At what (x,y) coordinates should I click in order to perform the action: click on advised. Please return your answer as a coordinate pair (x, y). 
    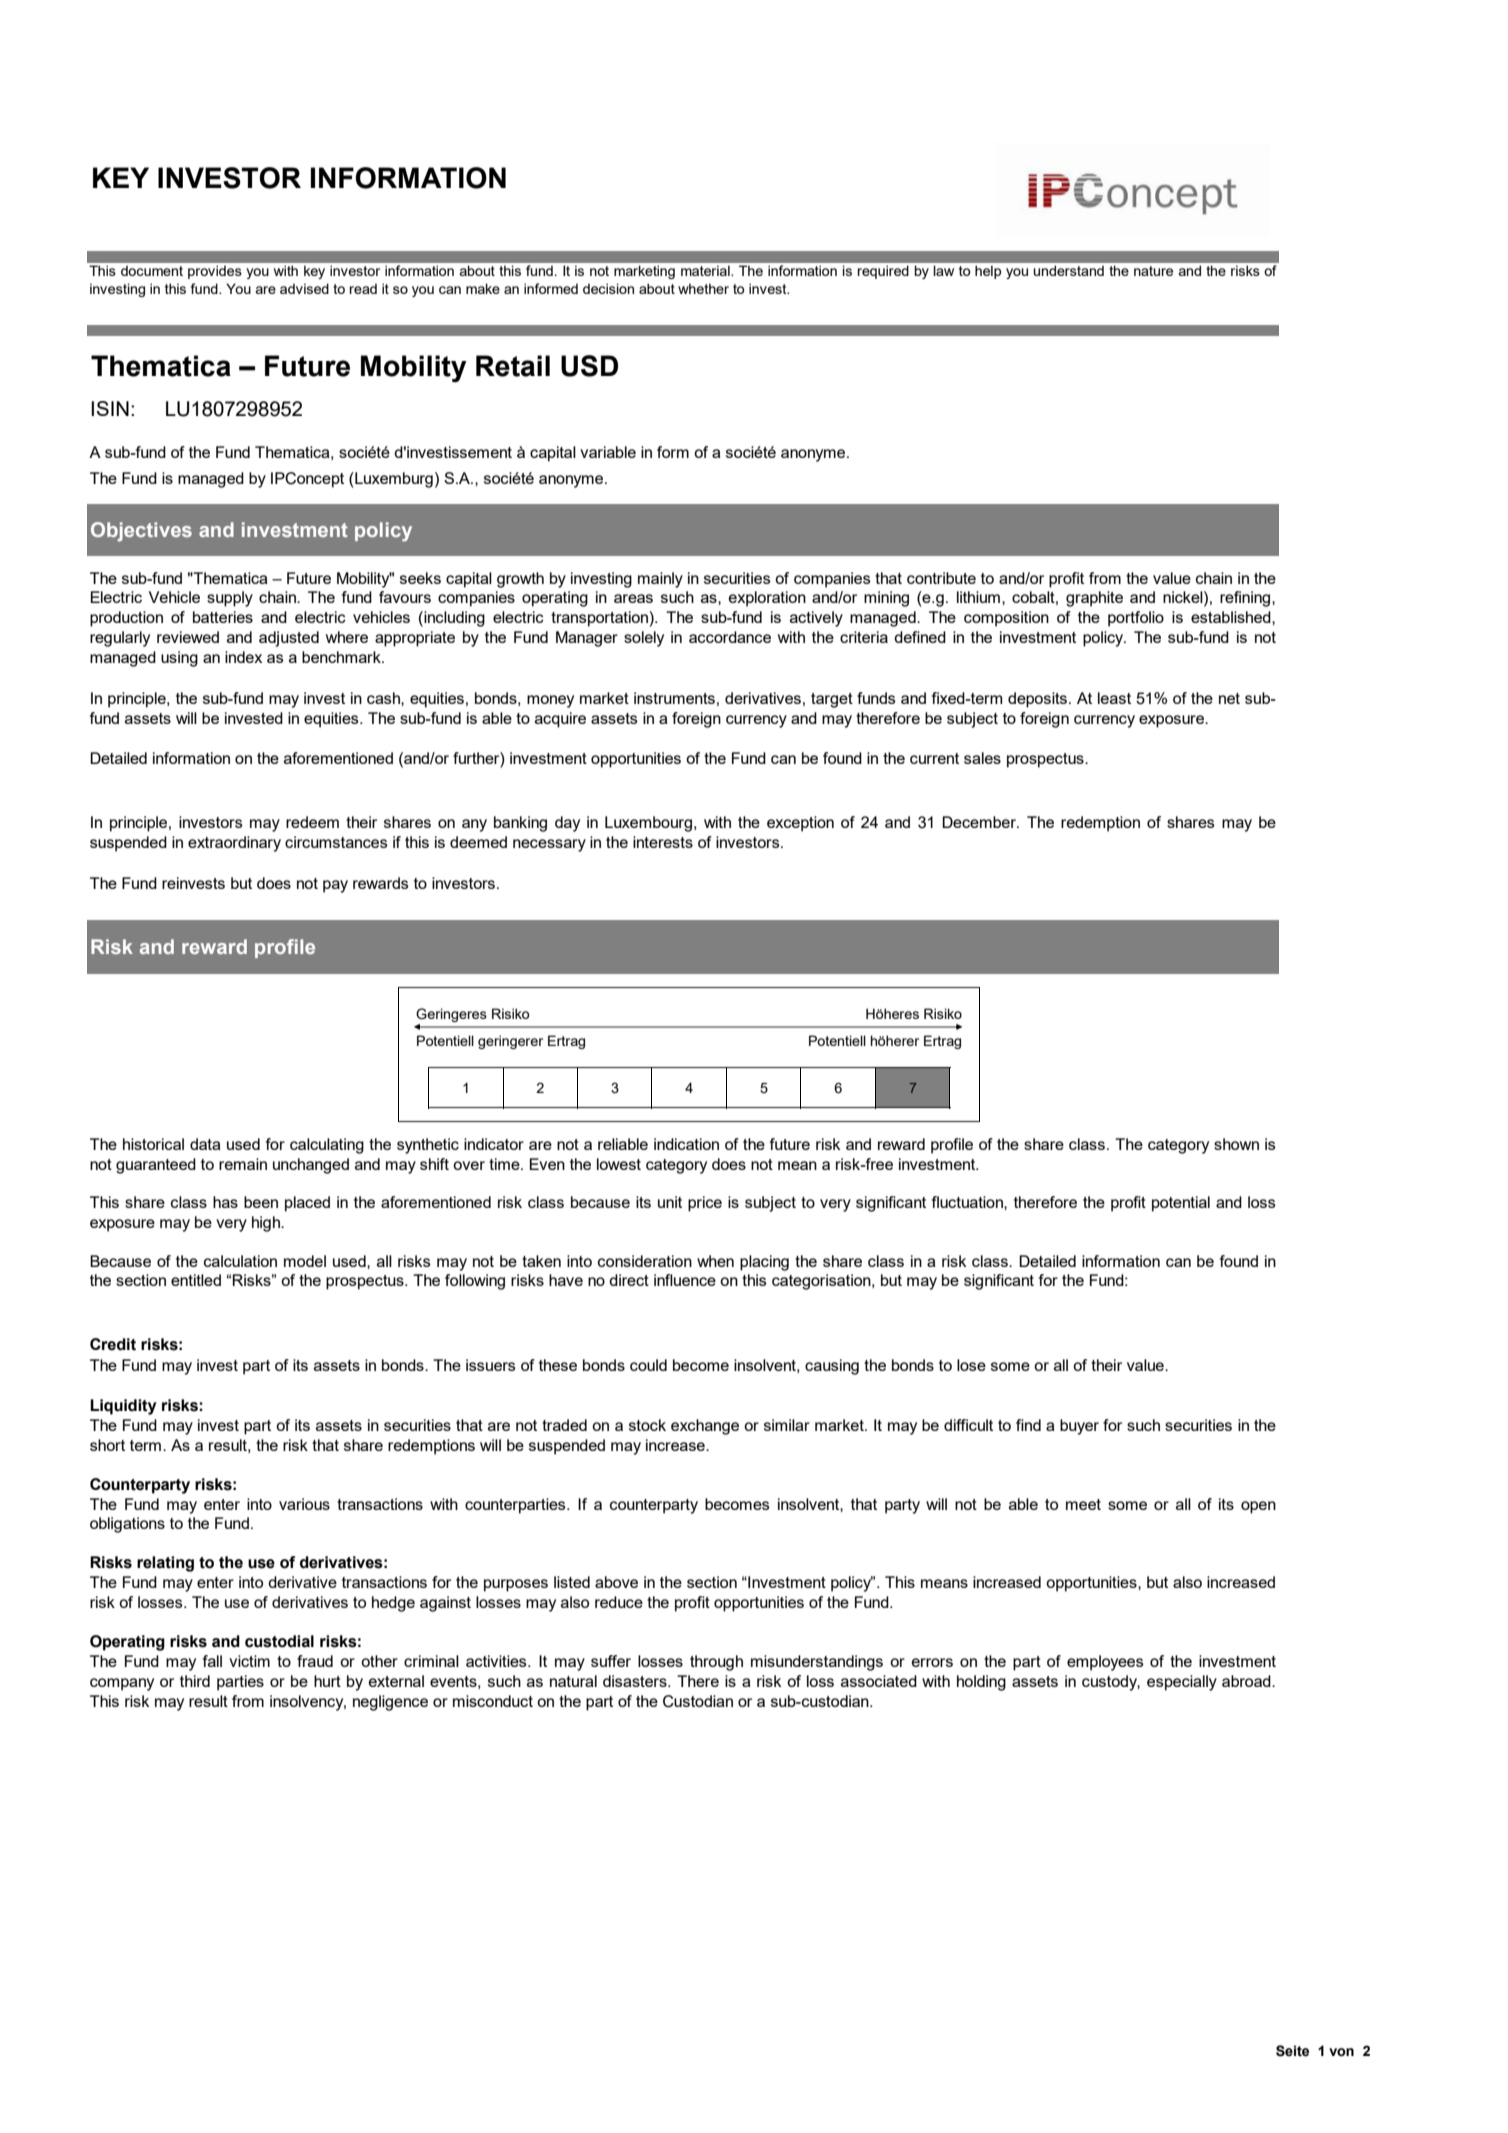
    Looking at the image, I should click on (304, 288).
